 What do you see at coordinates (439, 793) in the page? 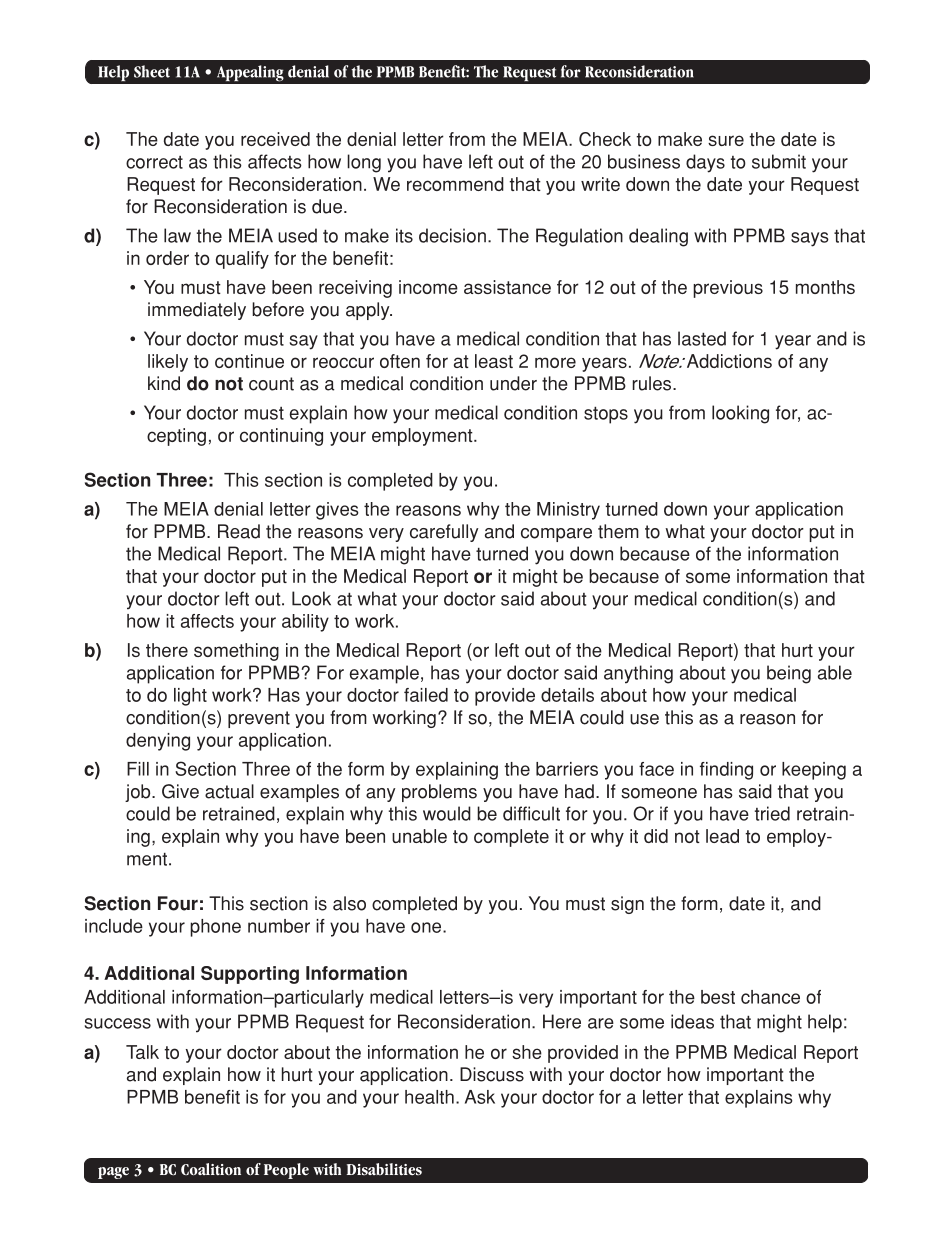
I see `problems` at bounding box center [439, 793].
